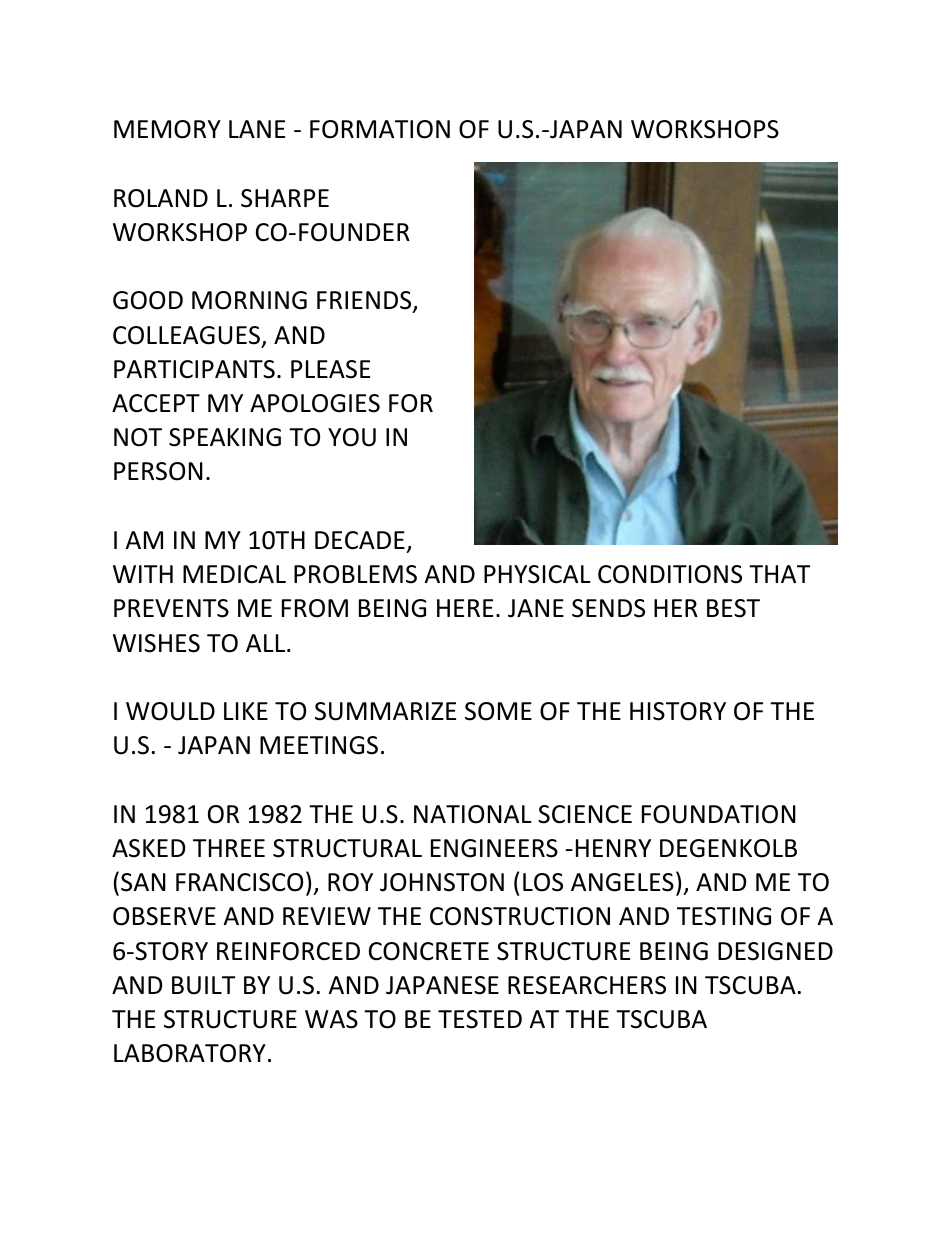  Describe the element at coordinates (380, 129) in the document. I see `FORMATION` at that location.
